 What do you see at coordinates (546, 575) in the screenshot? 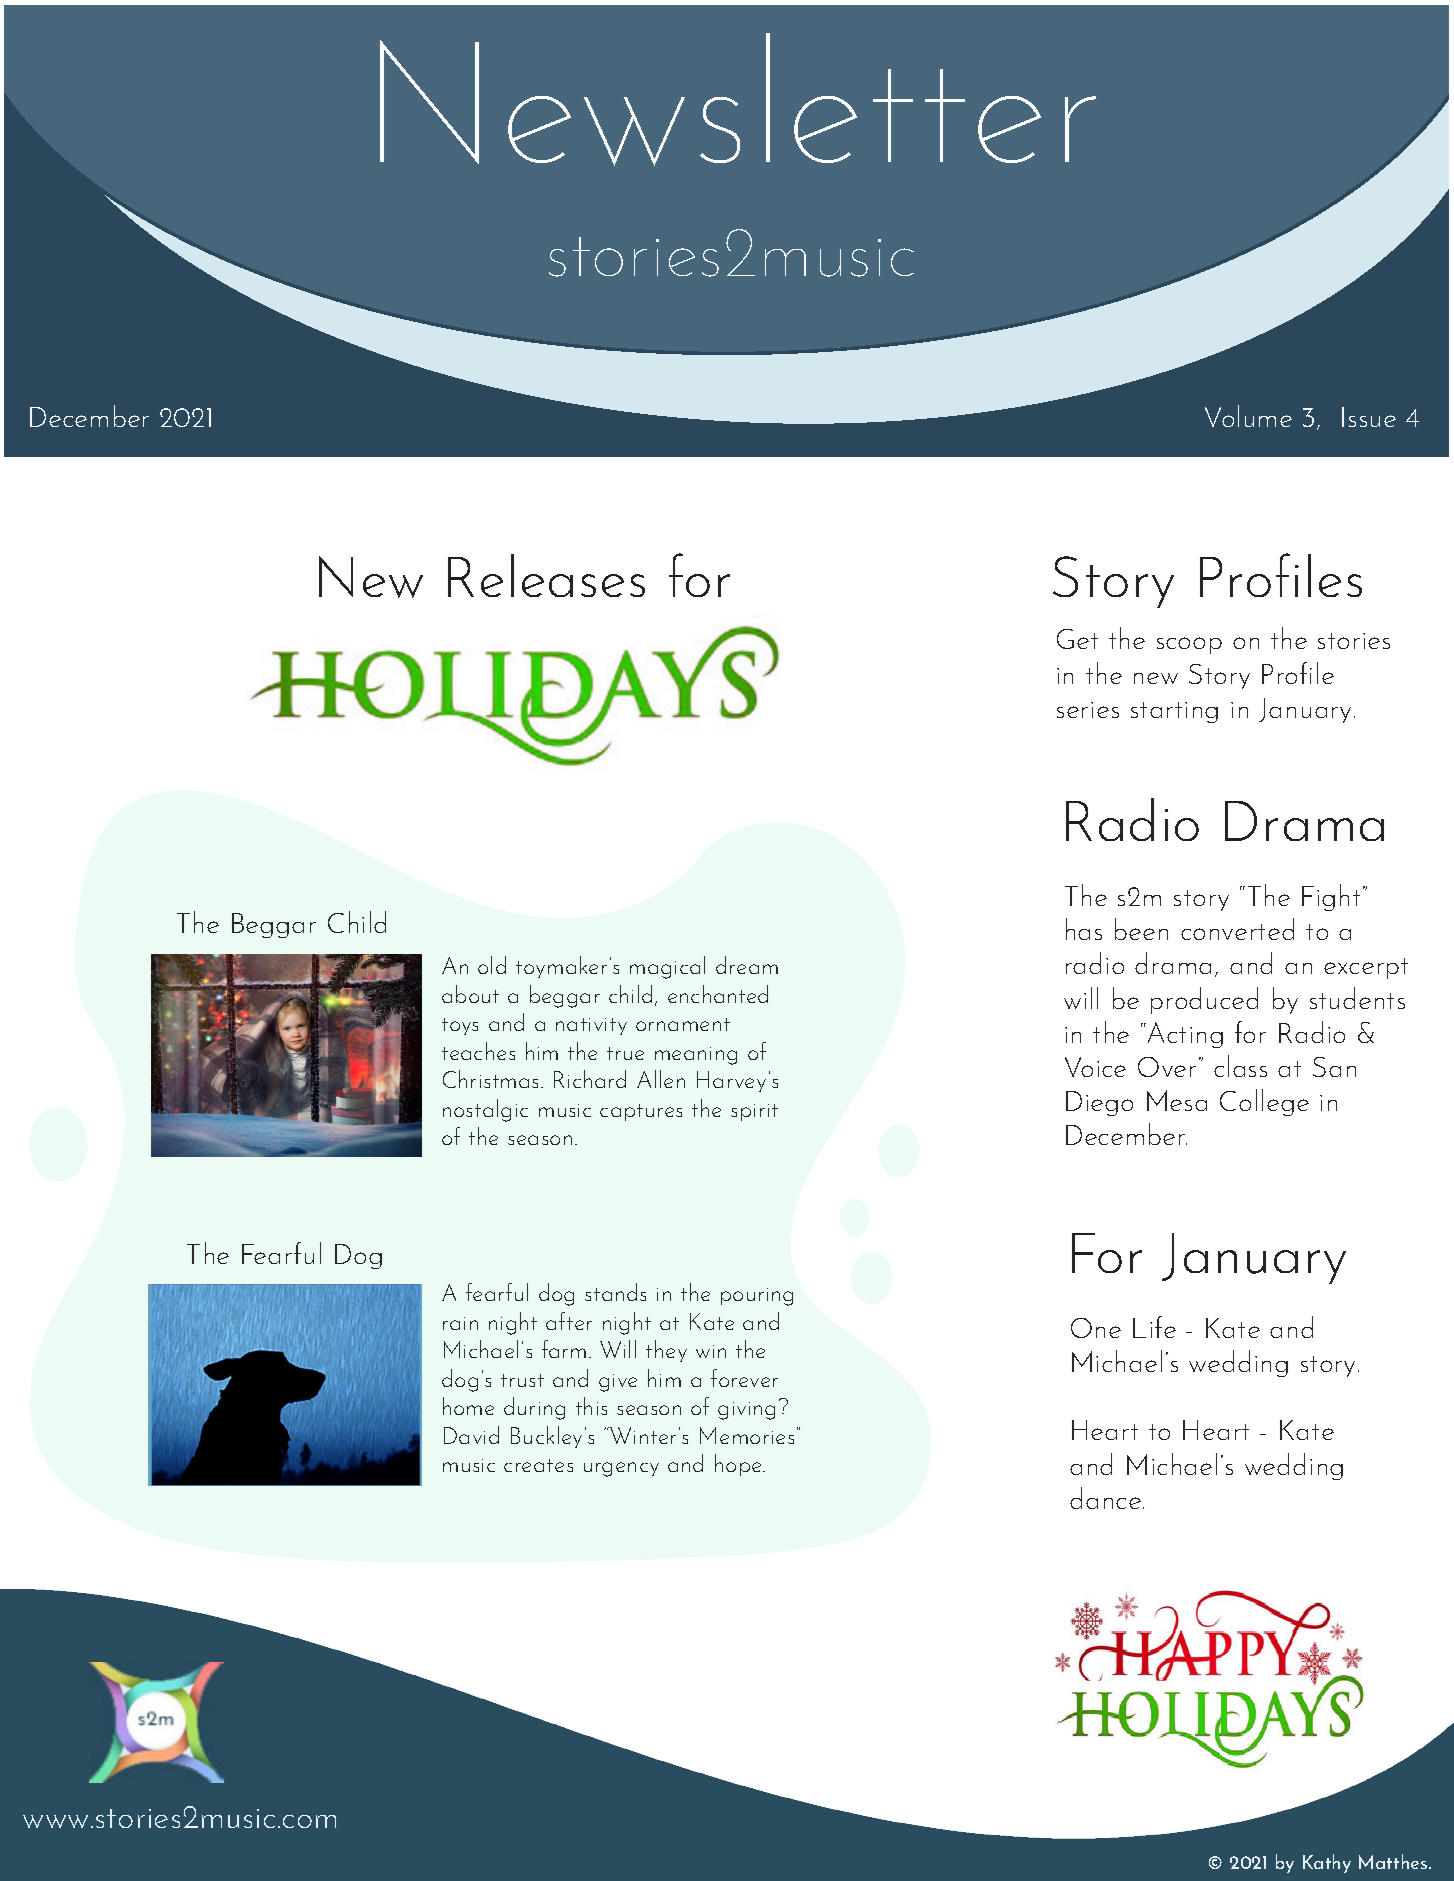
I see `Releases` at bounding box center [546, 575].
